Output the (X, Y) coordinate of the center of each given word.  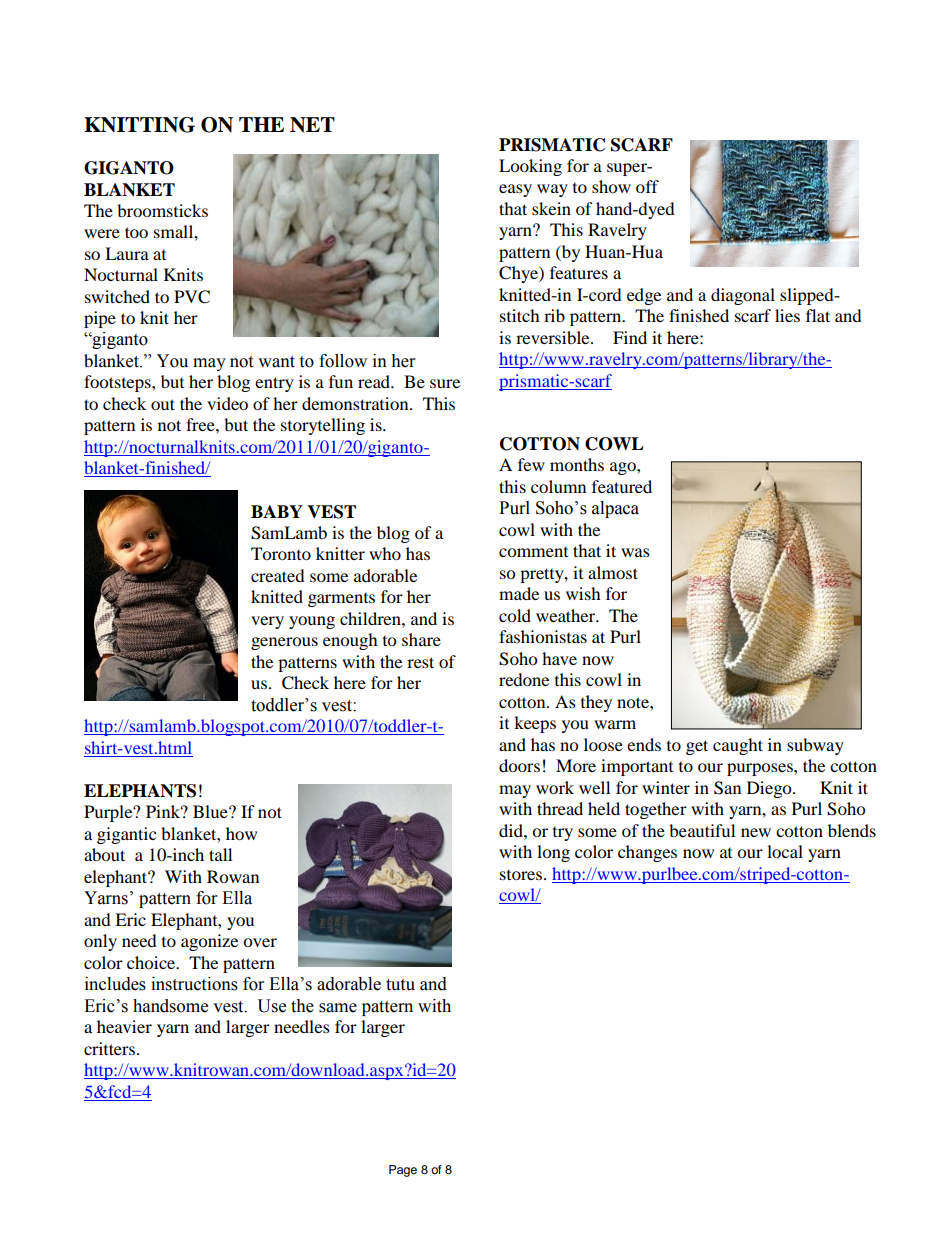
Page (403, 1171)
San (727, 788)
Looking (530, 167)
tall (220, 854)
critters (109, 1048)
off (647, 186)
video (227, 403)
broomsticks (162, 210)
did (512, 830)
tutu (400, 985)
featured (622, 486)
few (531, 464)
